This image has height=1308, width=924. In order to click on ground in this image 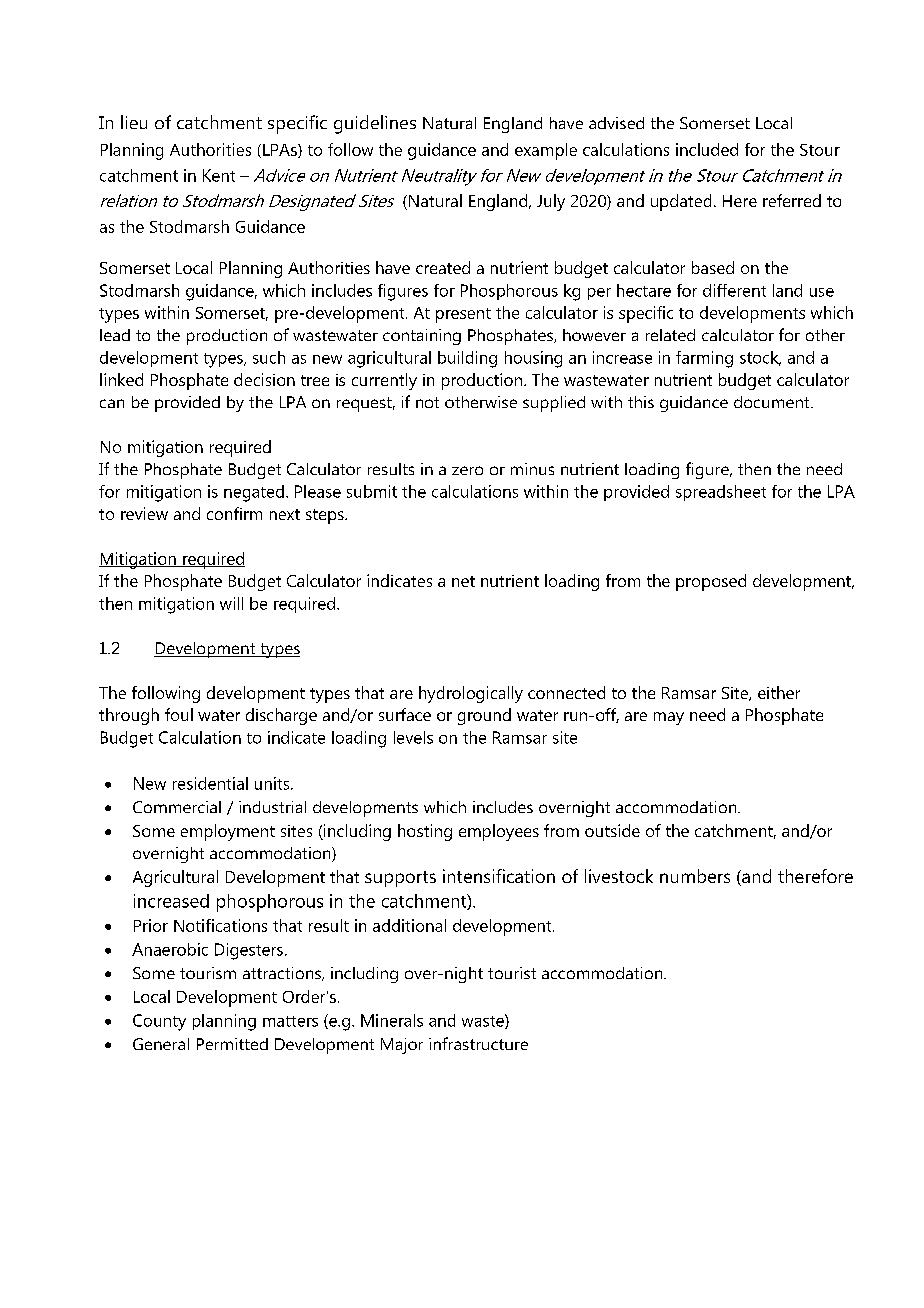, I will do `click(484, 716)`.
